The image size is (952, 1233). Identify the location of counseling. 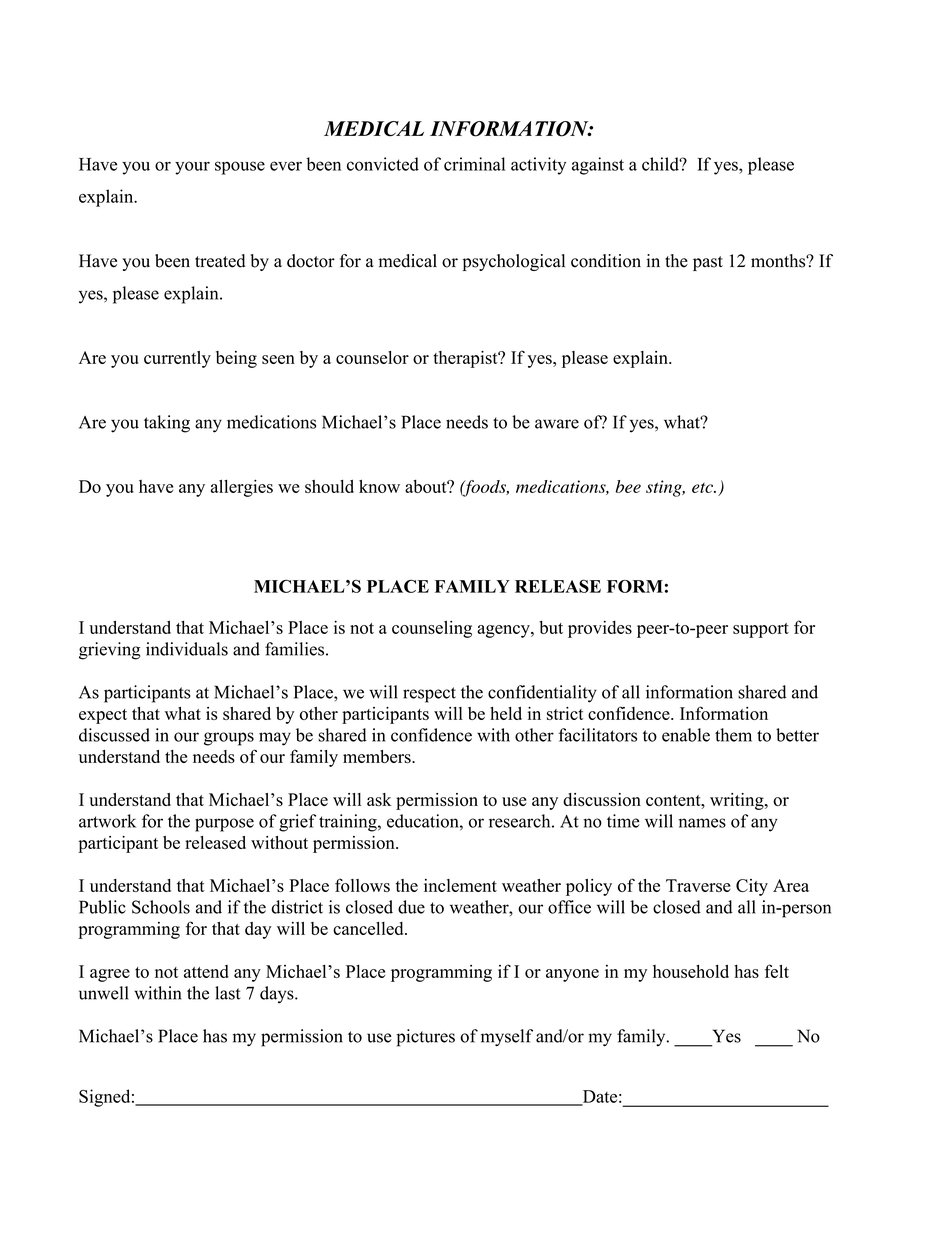
(432, 629).
